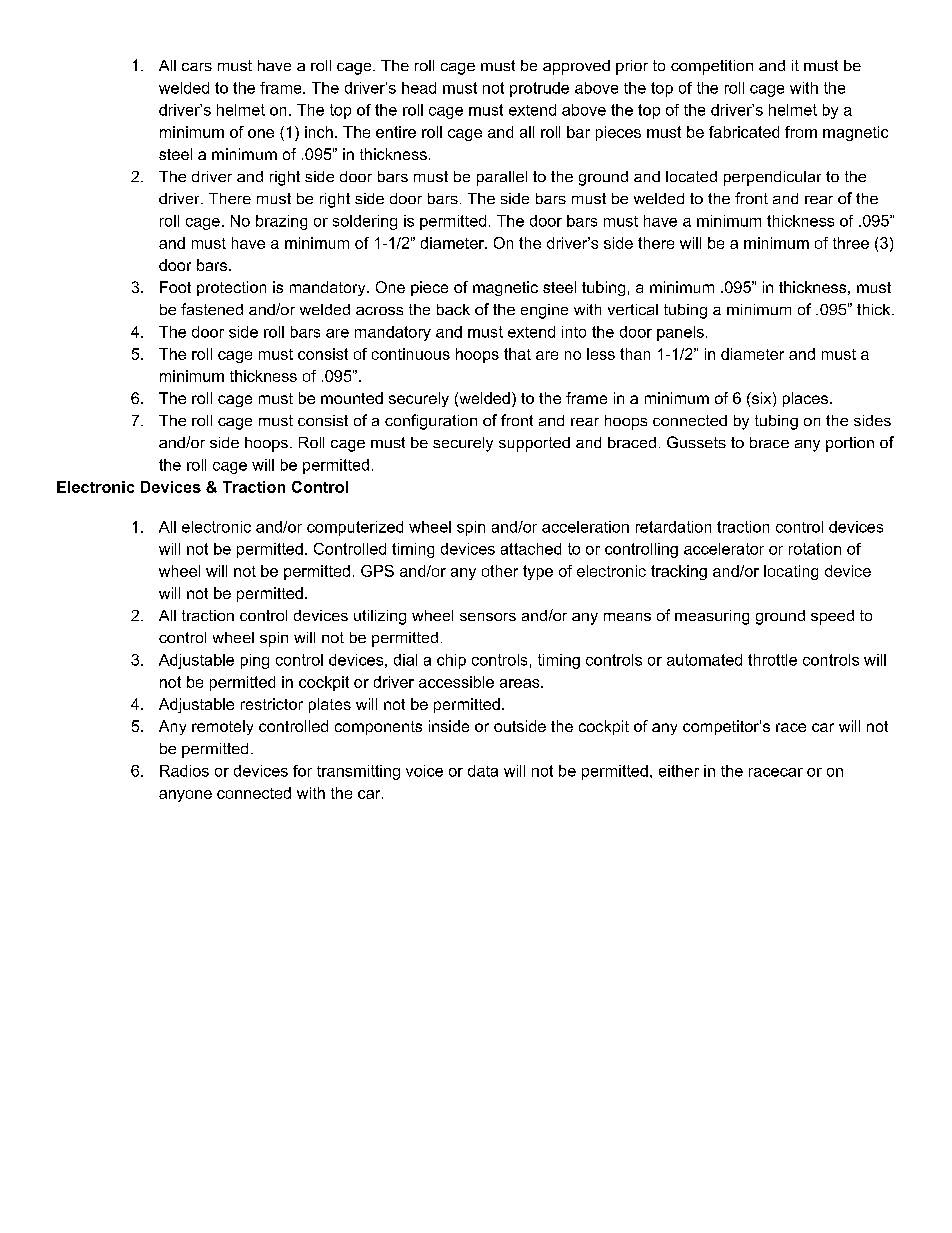 The height and width of the screenshot is (1233, 952). I want to click on protrude, so click(539, 89).
